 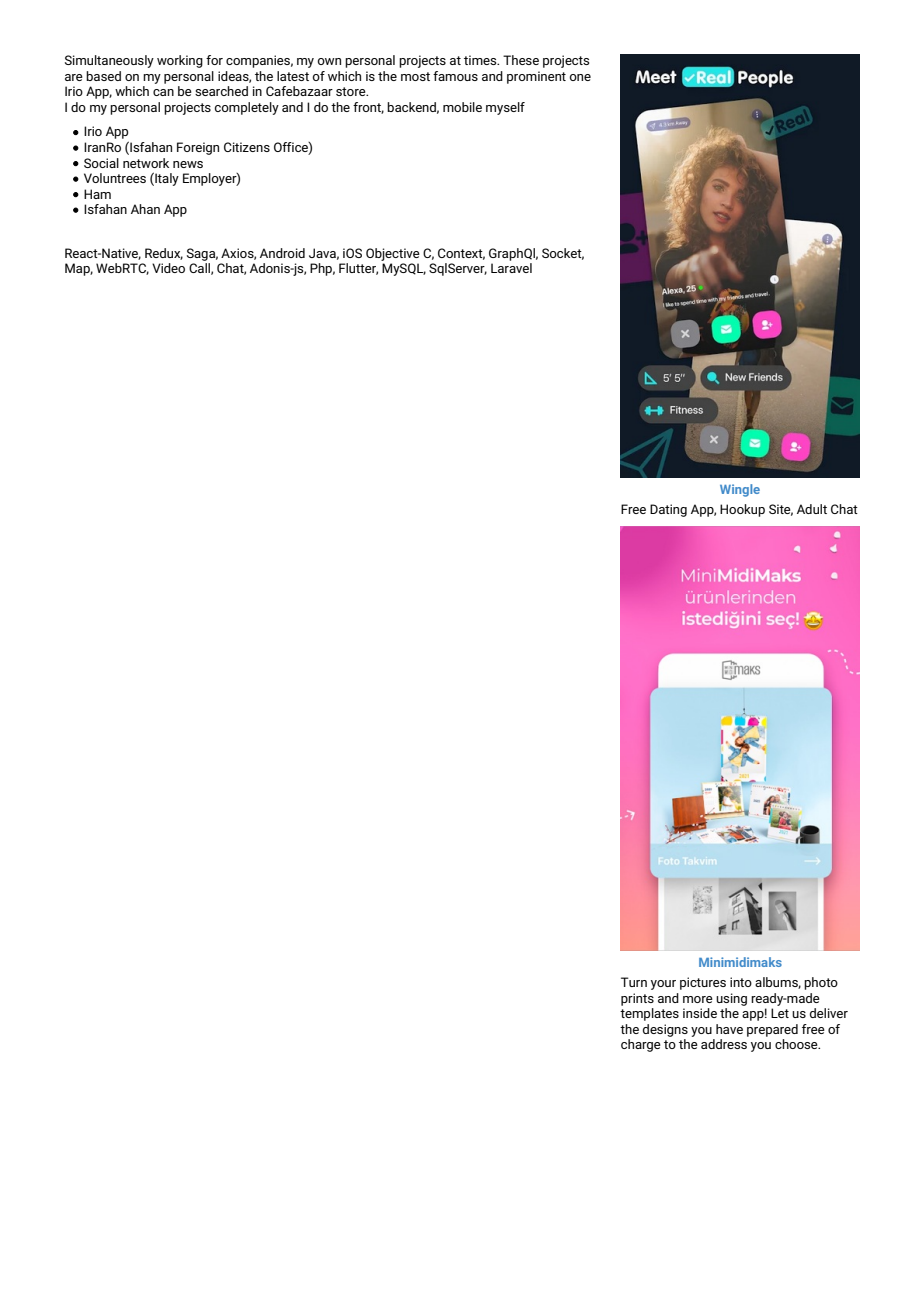 What do you see at coordinates (455, 76) in the document?
I see `famous` at bounding box center [455, 76].
